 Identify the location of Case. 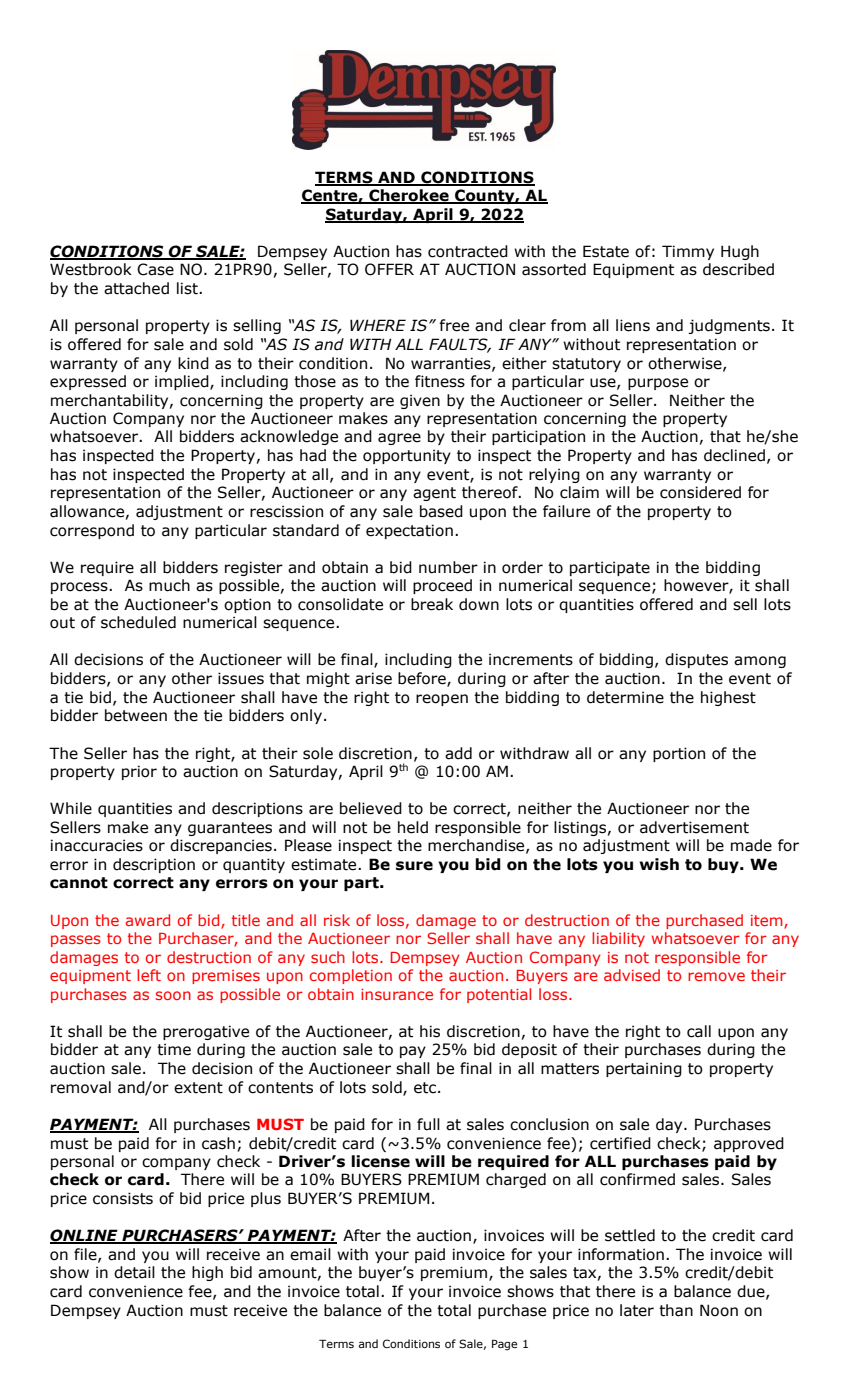
(155, 269).
